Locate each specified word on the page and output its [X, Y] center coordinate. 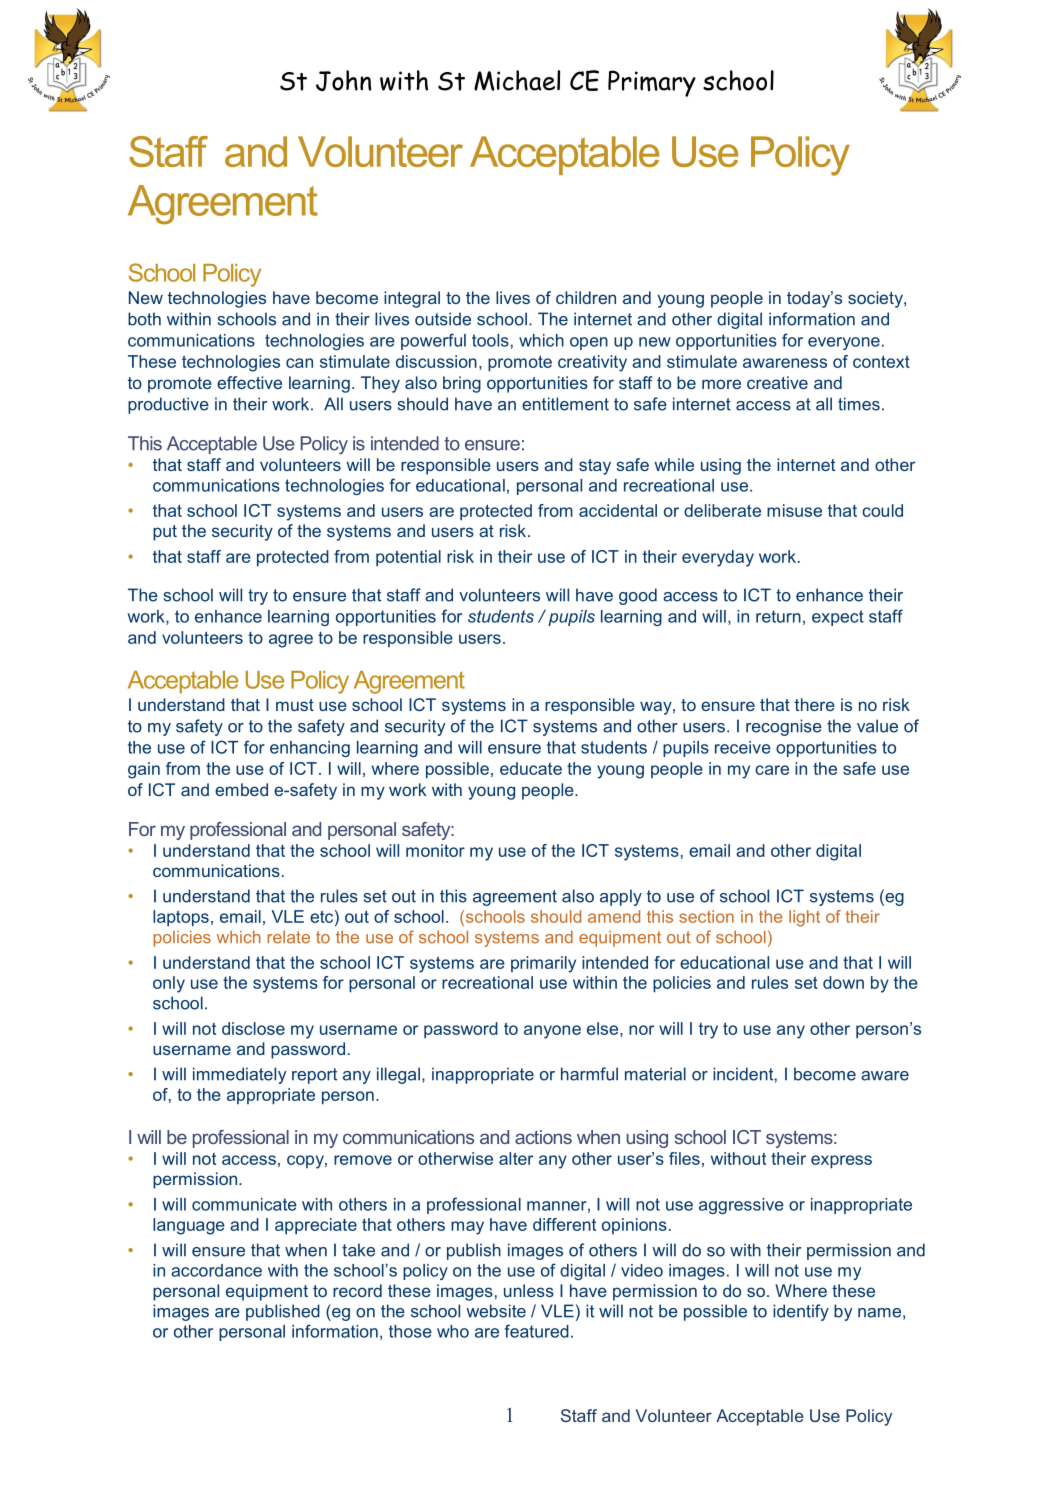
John [343, 80]
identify [801, 1312]
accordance [216, 1270]
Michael [517, 80]
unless [529, 1290]
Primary [652, 83]
